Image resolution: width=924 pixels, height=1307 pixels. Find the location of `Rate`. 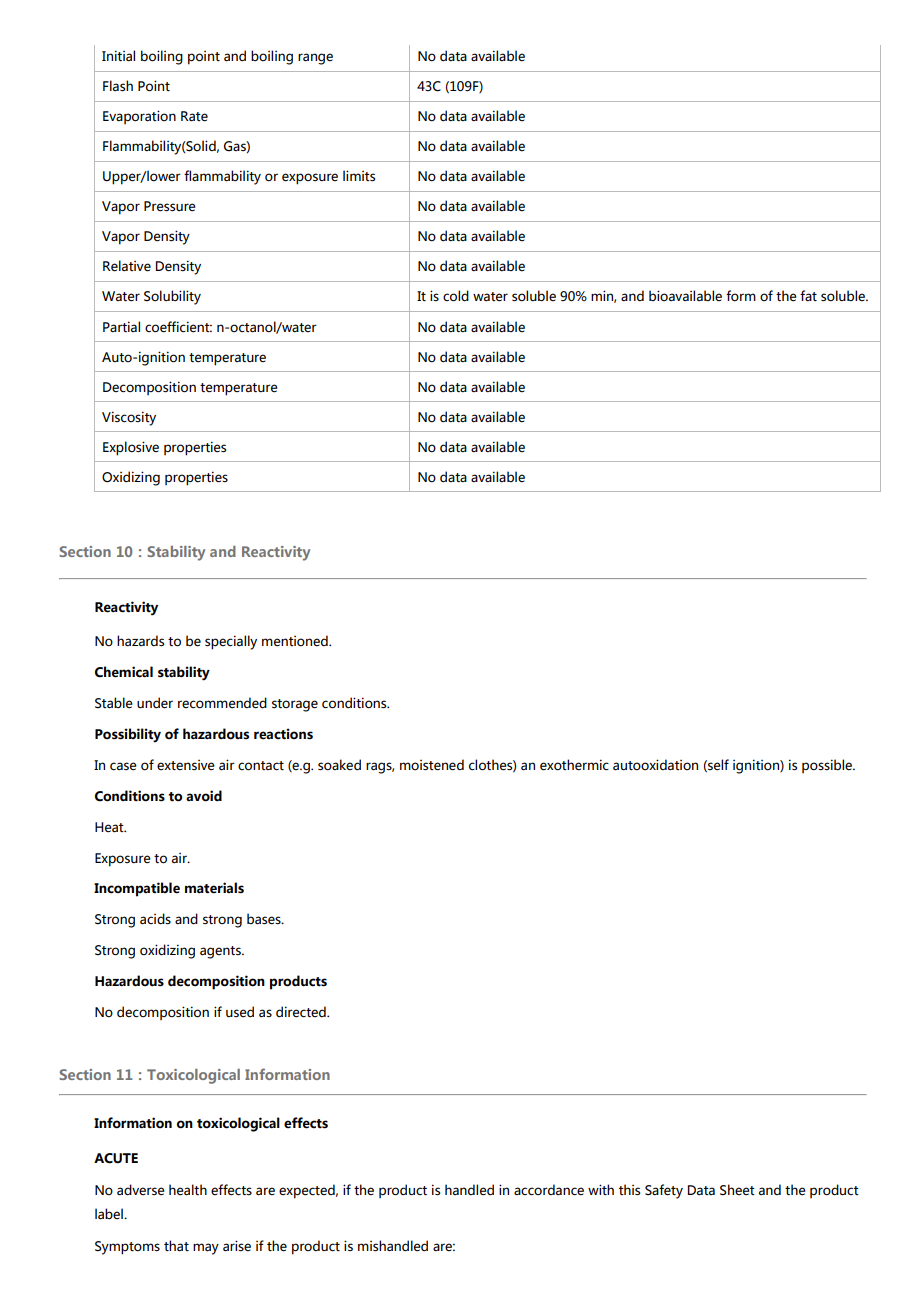

Rate is located at coordinates (194, 116).
